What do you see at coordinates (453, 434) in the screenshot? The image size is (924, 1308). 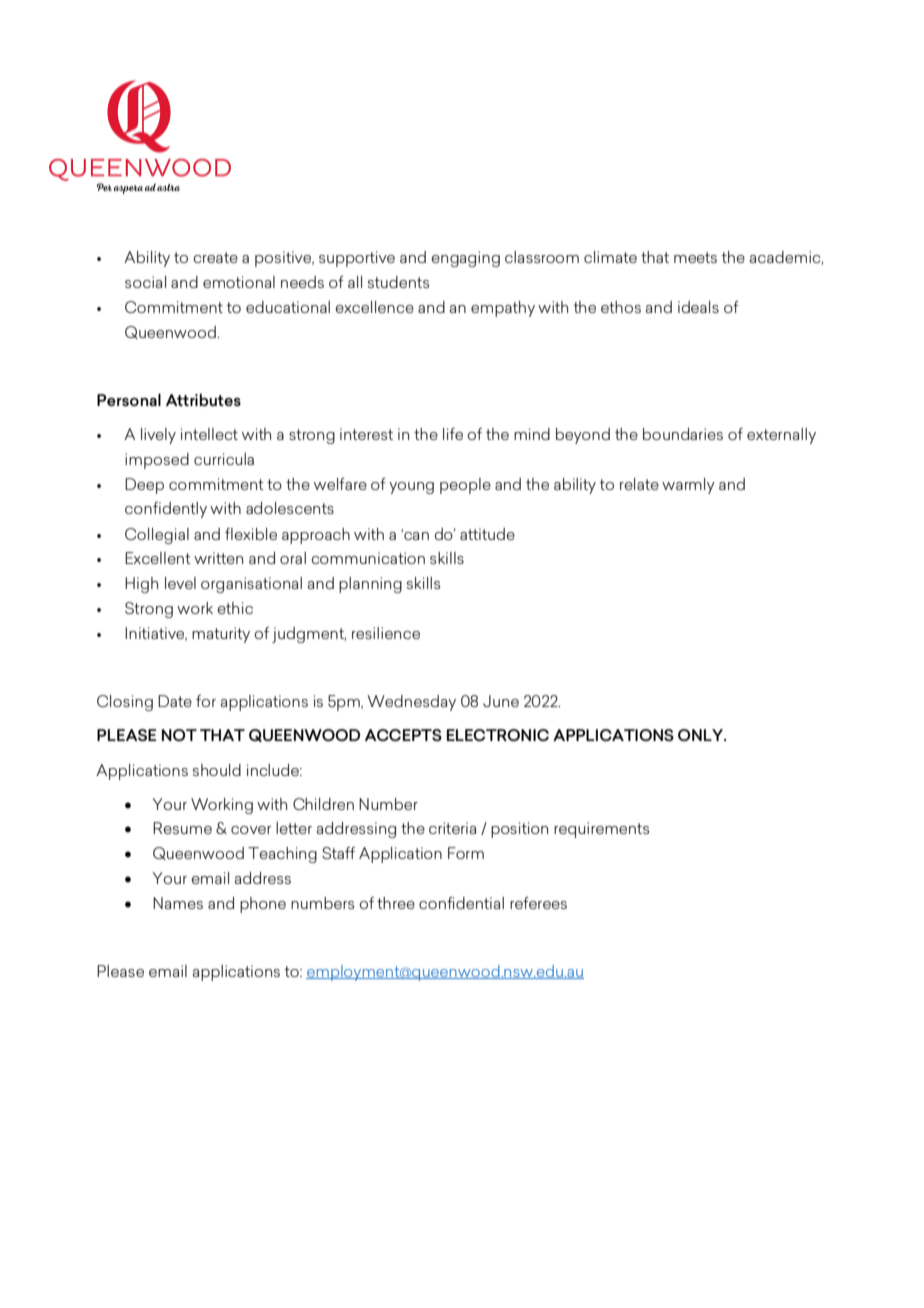 I see `life` at bounding box center [453, 434].
